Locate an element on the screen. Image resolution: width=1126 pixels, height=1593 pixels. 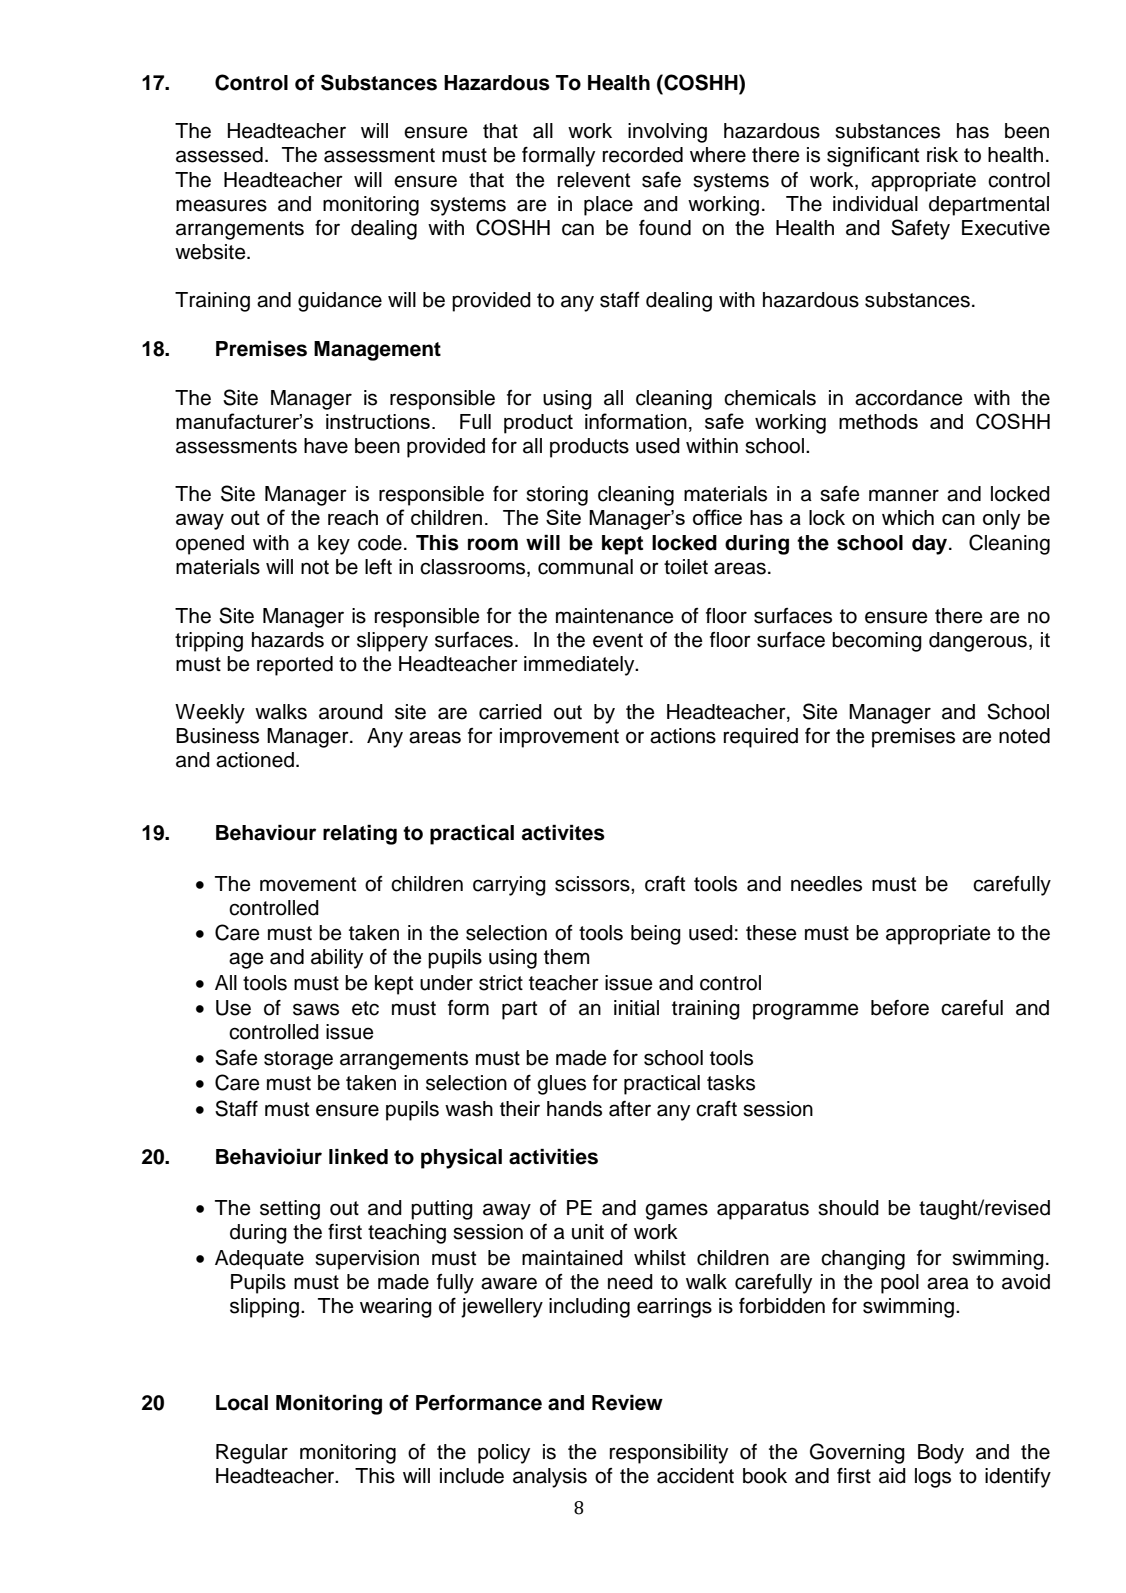
reported is located at coordinates (295, 666).
